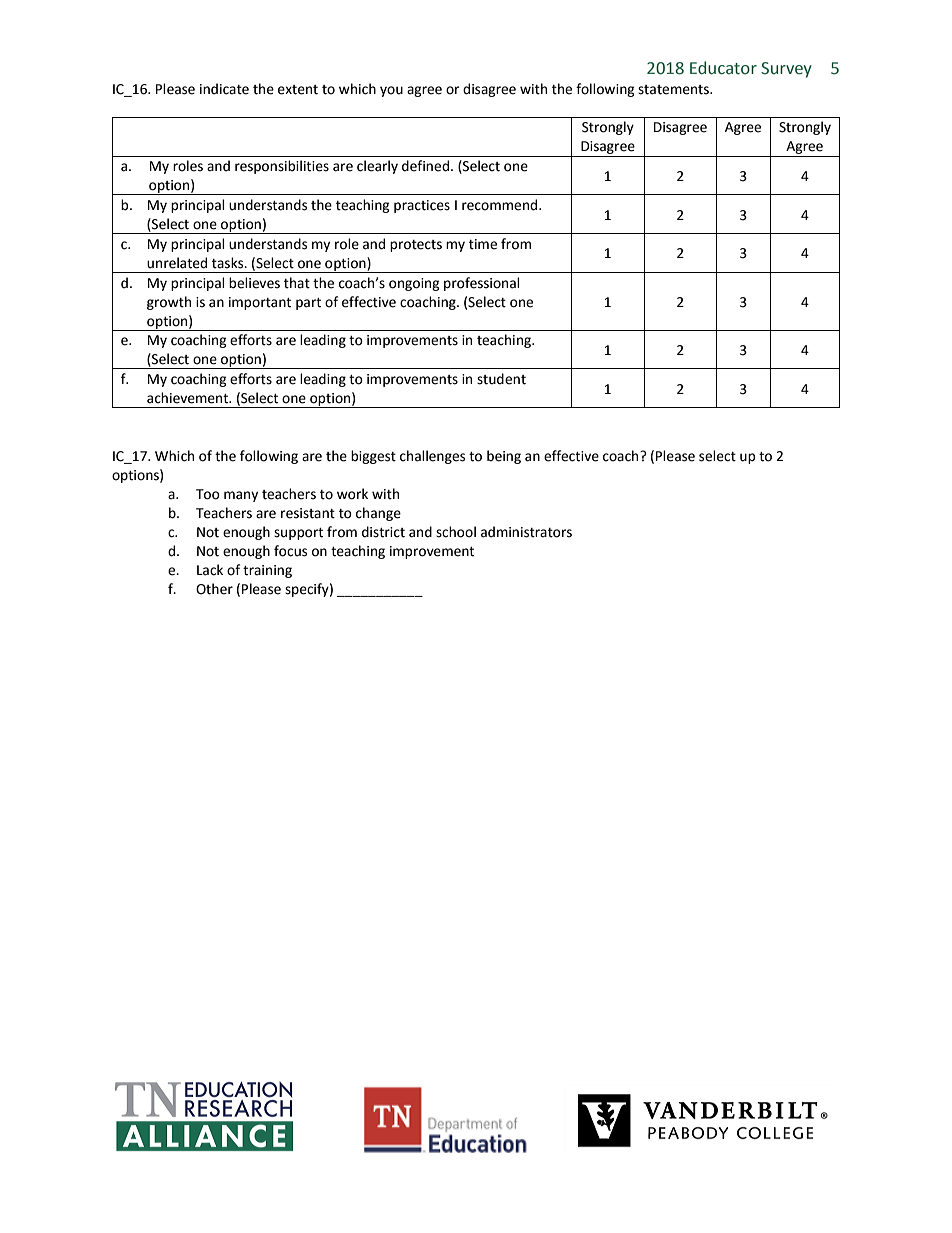 The image size is (952, 1233). I want to click on important, so click(260, 303).
